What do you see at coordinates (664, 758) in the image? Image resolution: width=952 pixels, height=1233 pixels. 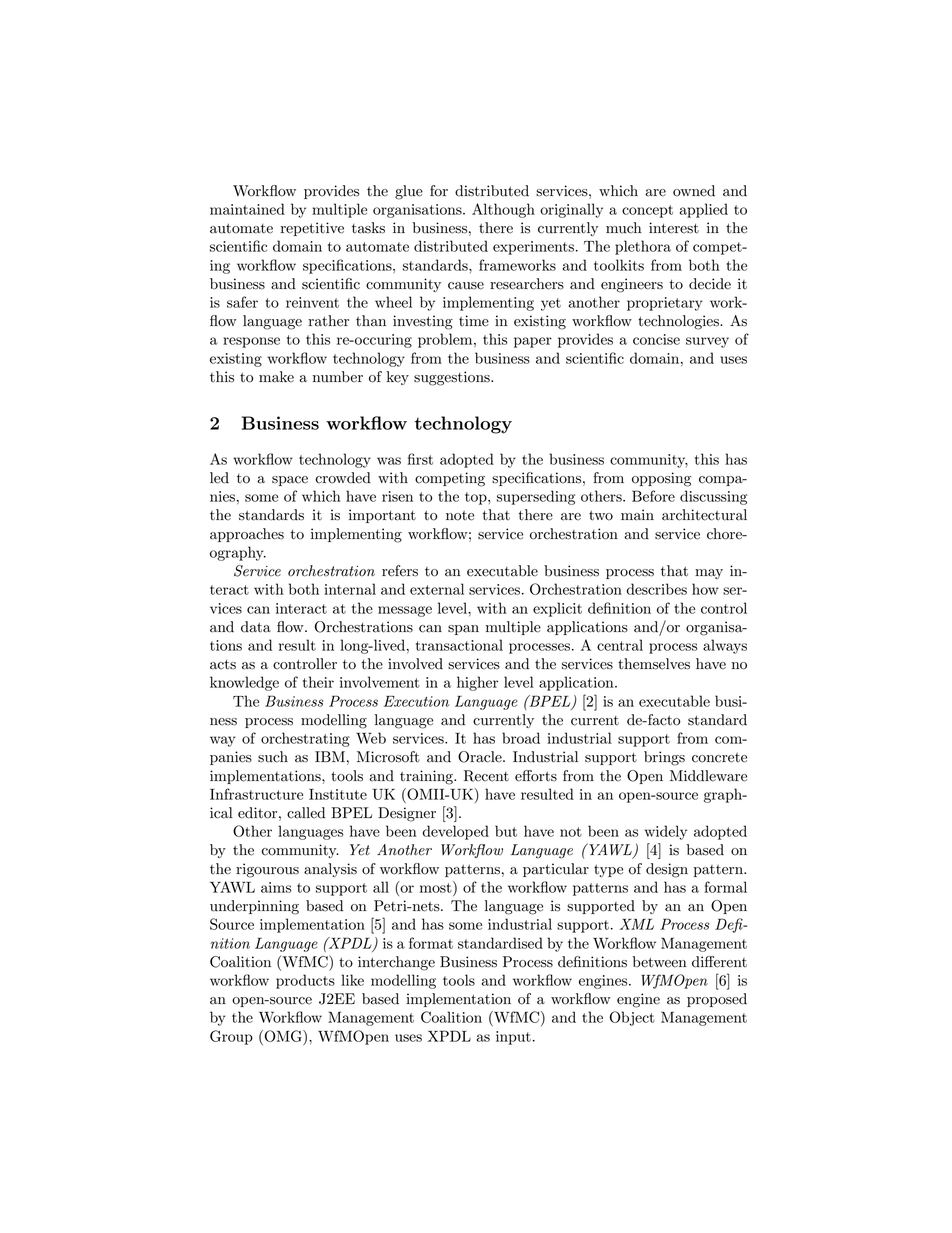 I see `brings` at bounding box center [664, 758].
